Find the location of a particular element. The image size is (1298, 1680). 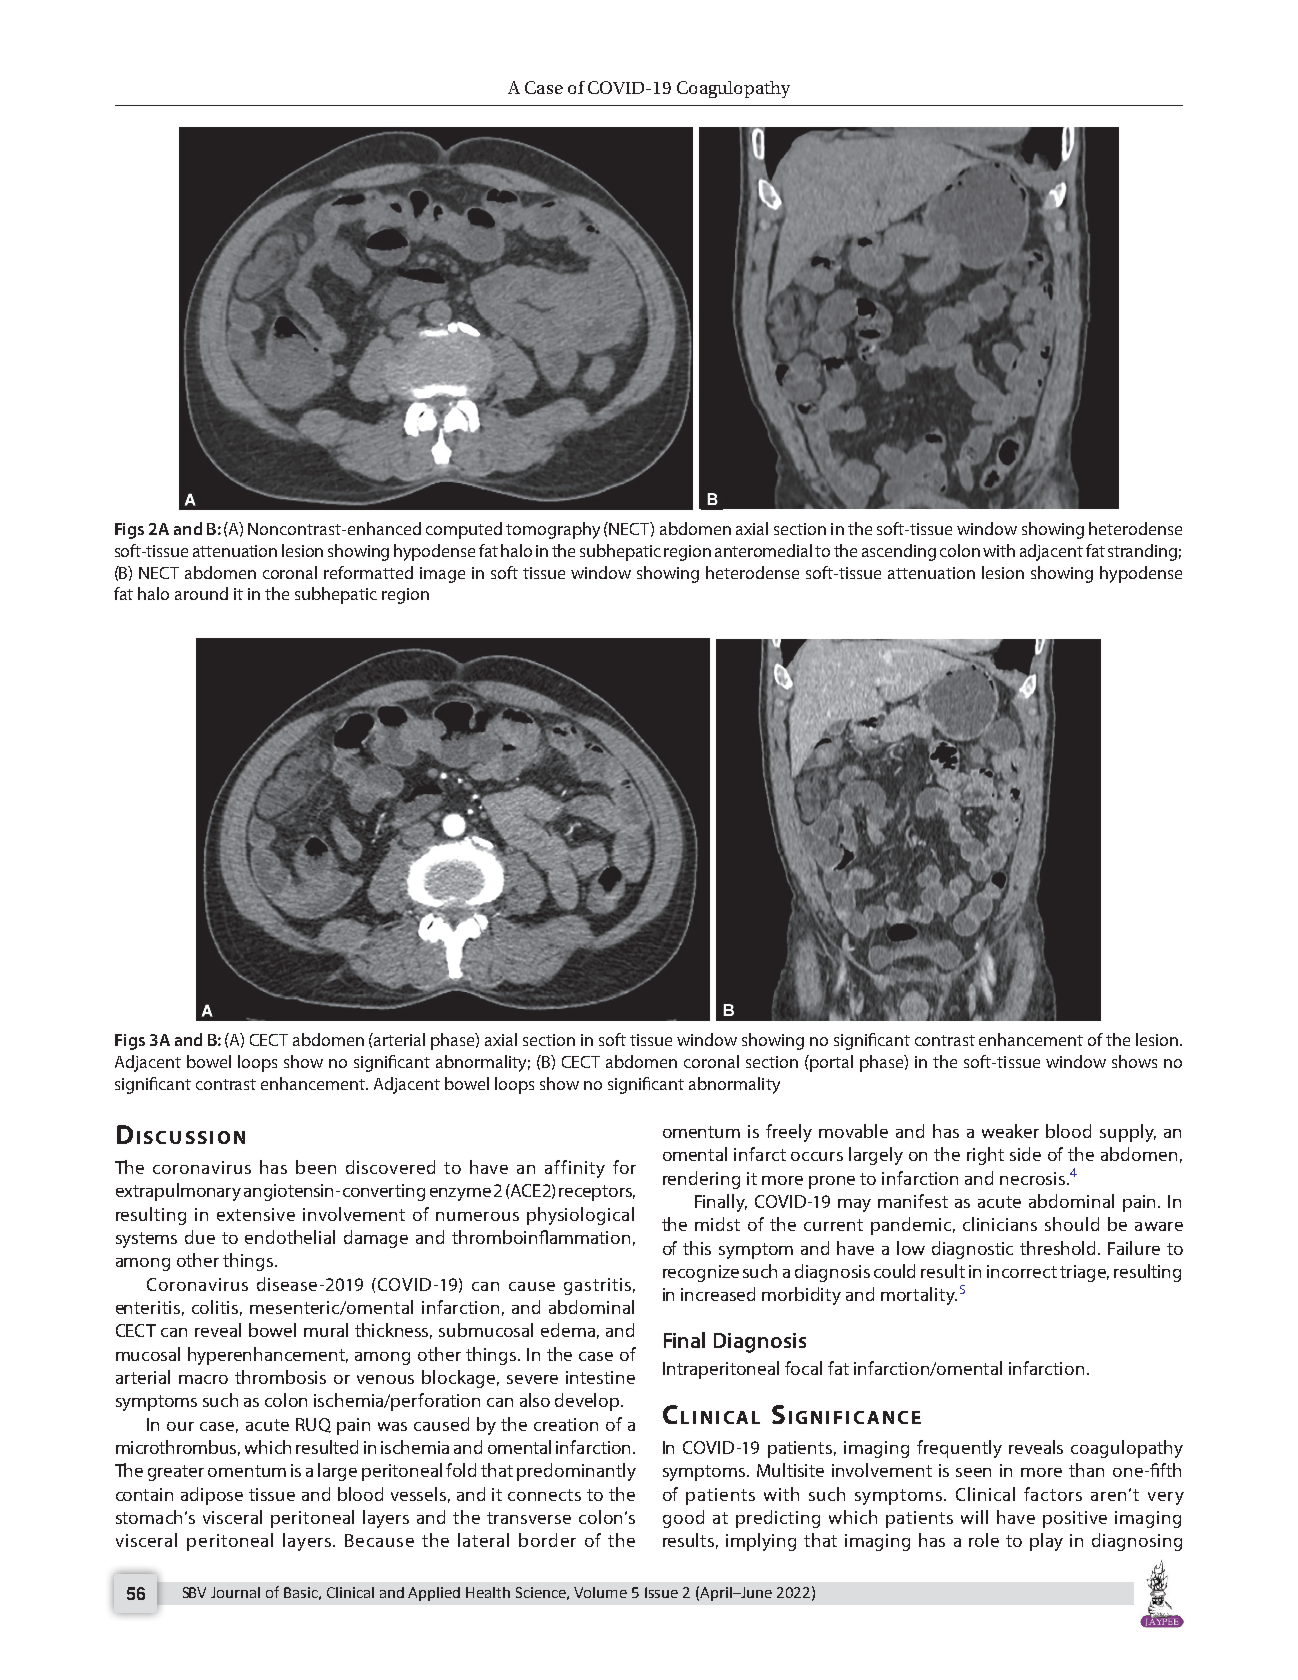

Volume is located at coordinates (600, 1592).
